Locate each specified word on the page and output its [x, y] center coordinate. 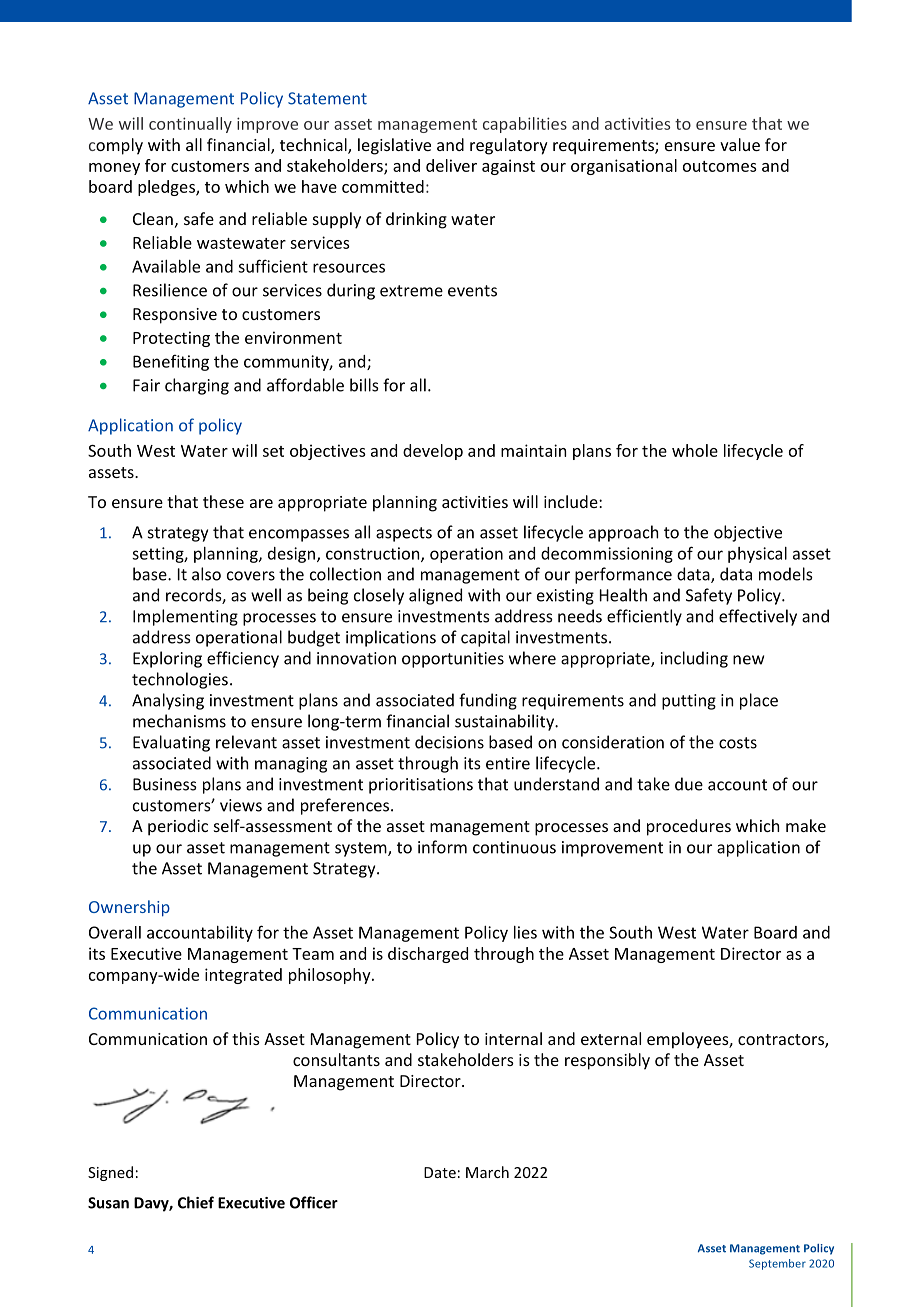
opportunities [453, 660]
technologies [180, 680]
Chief [196, 1202]
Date [440, 1172]
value [740, 144]
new [748, 660]
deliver [451, 165]
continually [190, 125]
